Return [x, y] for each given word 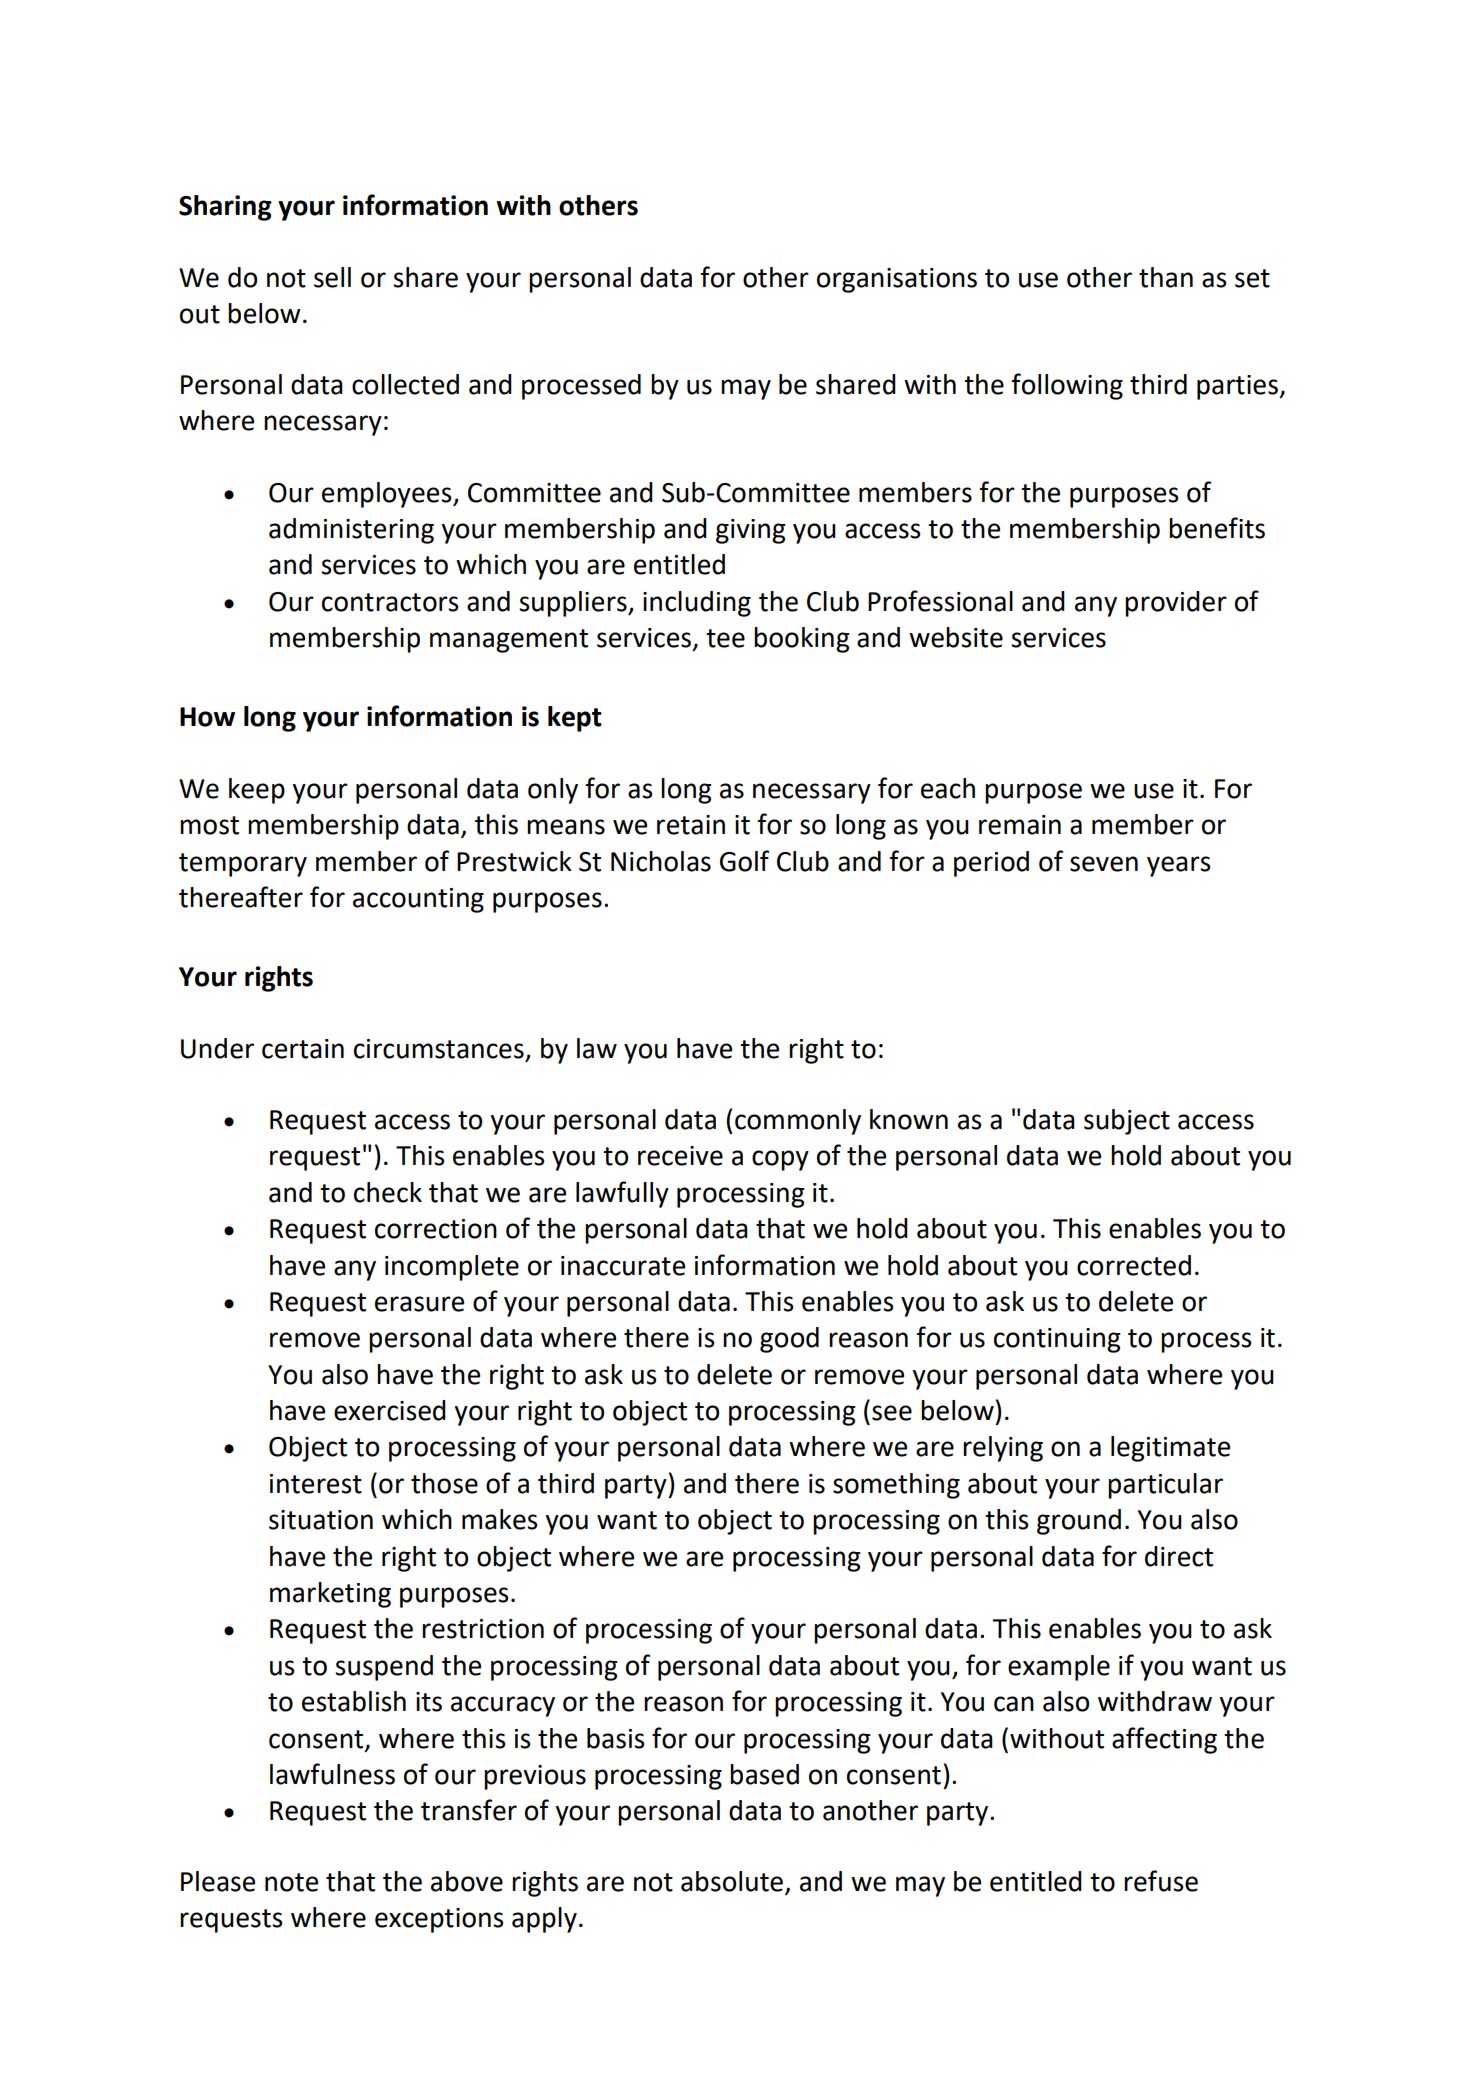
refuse [1161, 1881]
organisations [897, 280]
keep [257, 791]
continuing [1057, 1340]
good [789, 1340]
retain [691, 825]
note [291, 1882]
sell [332, 277]
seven [1104, 864]
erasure [419, 1304]
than [1166, 277]
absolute [733, 1882]
